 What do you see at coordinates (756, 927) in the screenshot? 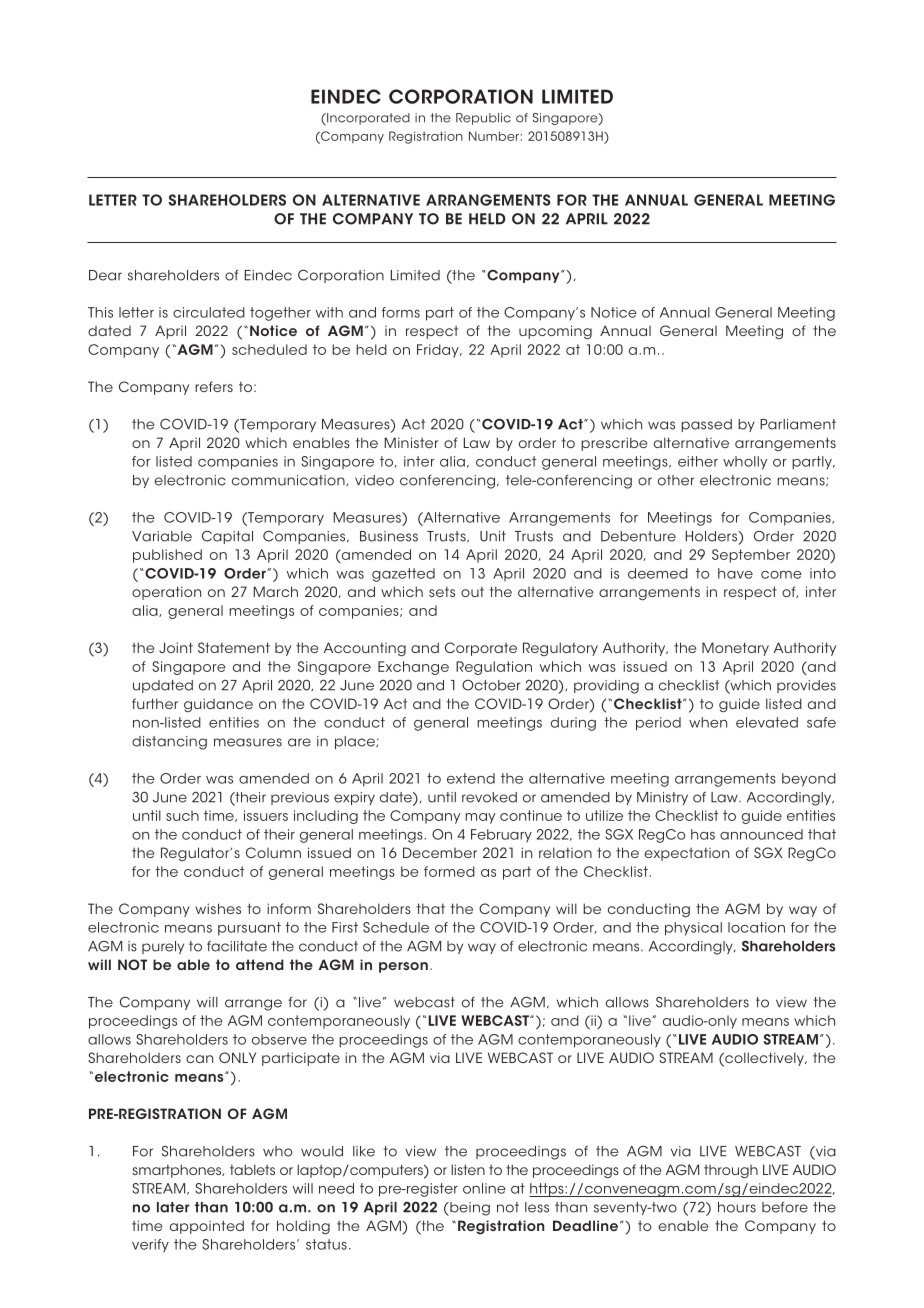
I see `location` at bounding box center [756, 927].
